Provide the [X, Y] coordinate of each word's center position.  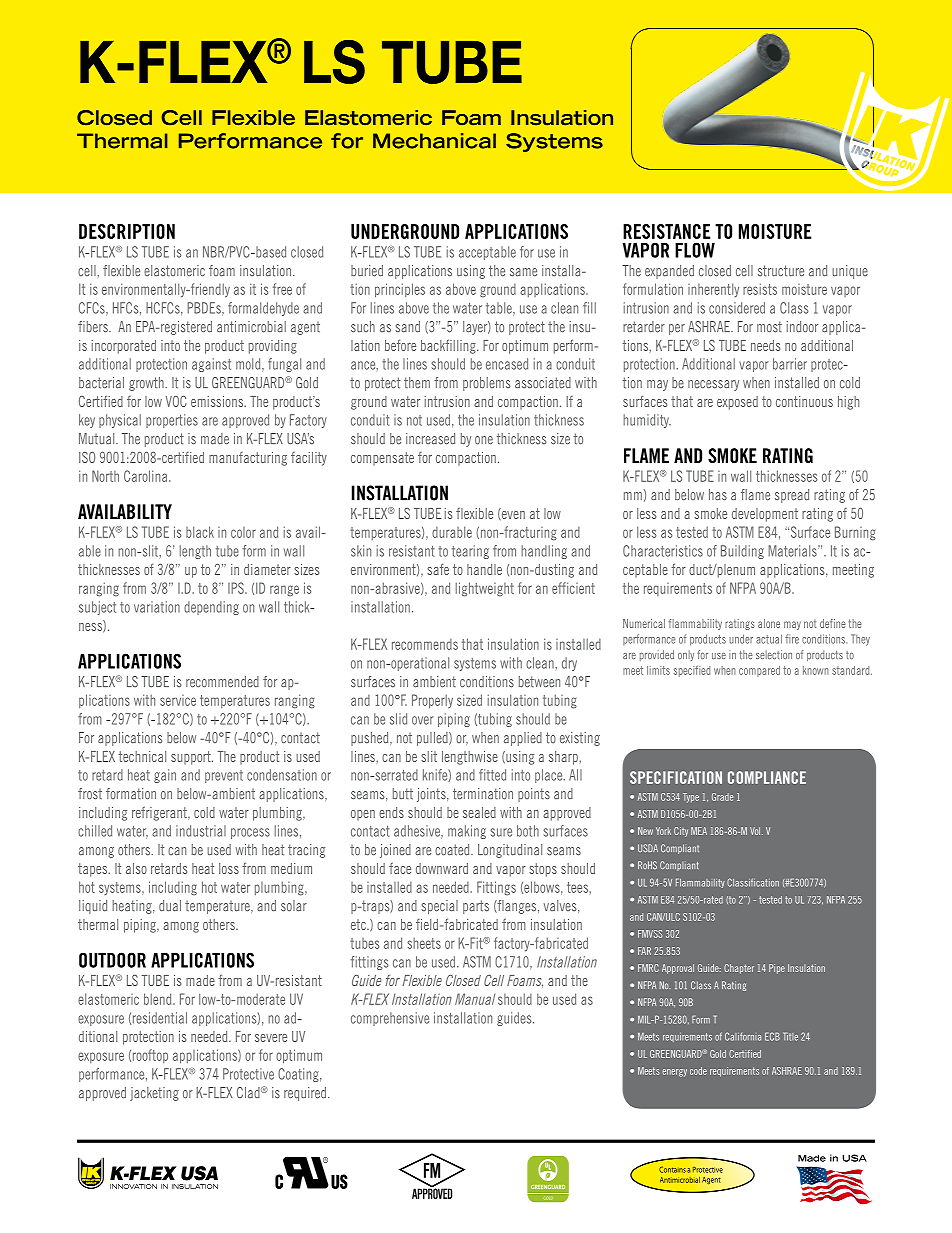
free [282, 289]
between [539, 682]
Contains [672, 1169]
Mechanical [434, 141]
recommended [222, 682]
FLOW [695, 250]
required [306, 1094]
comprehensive [390, 1019]
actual [769, 639]
